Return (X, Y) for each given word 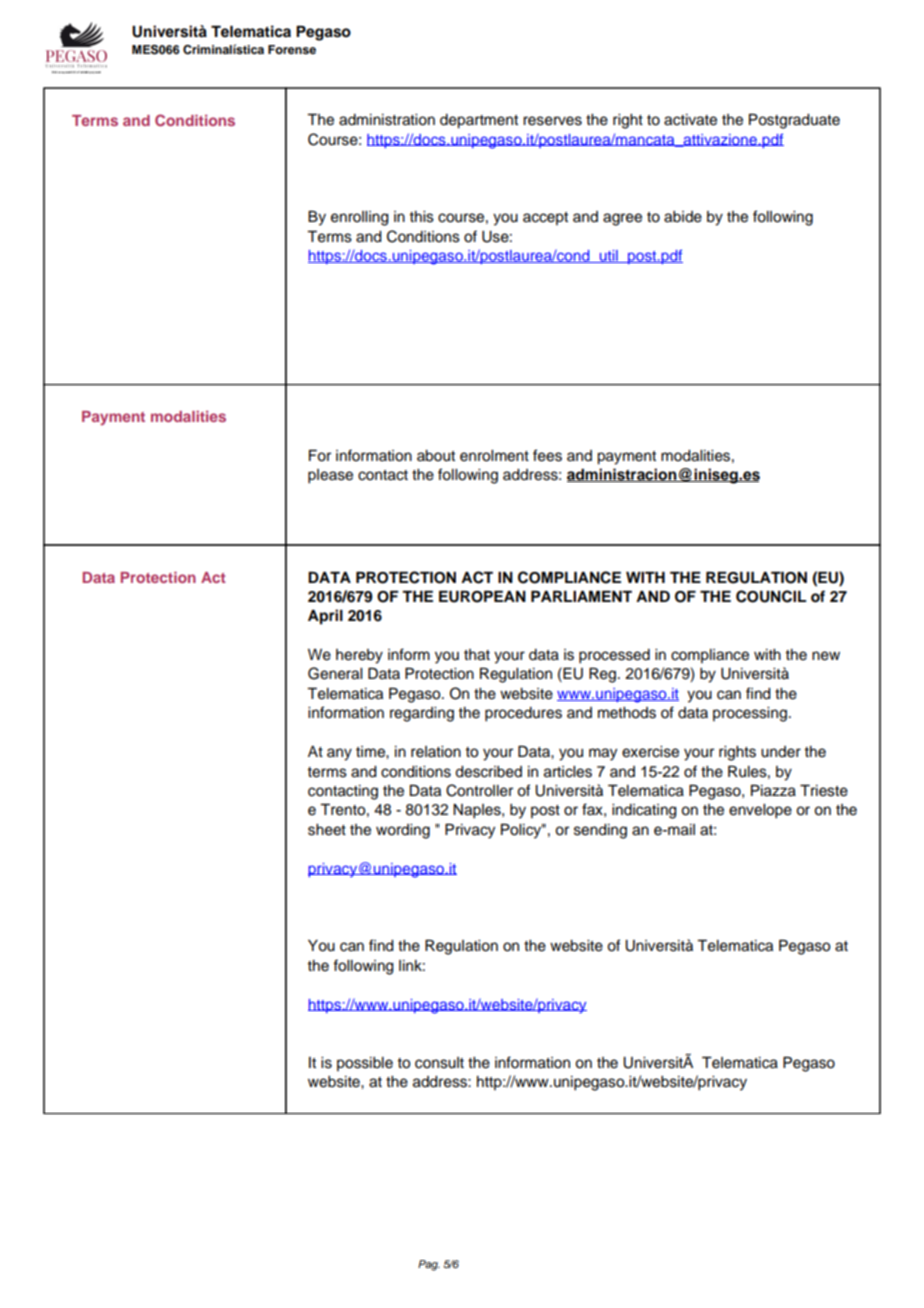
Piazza (773, 791)
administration (387, 120)
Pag (429, 1265)
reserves (552, 121)
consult (439, 1063)
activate (690, 120)
